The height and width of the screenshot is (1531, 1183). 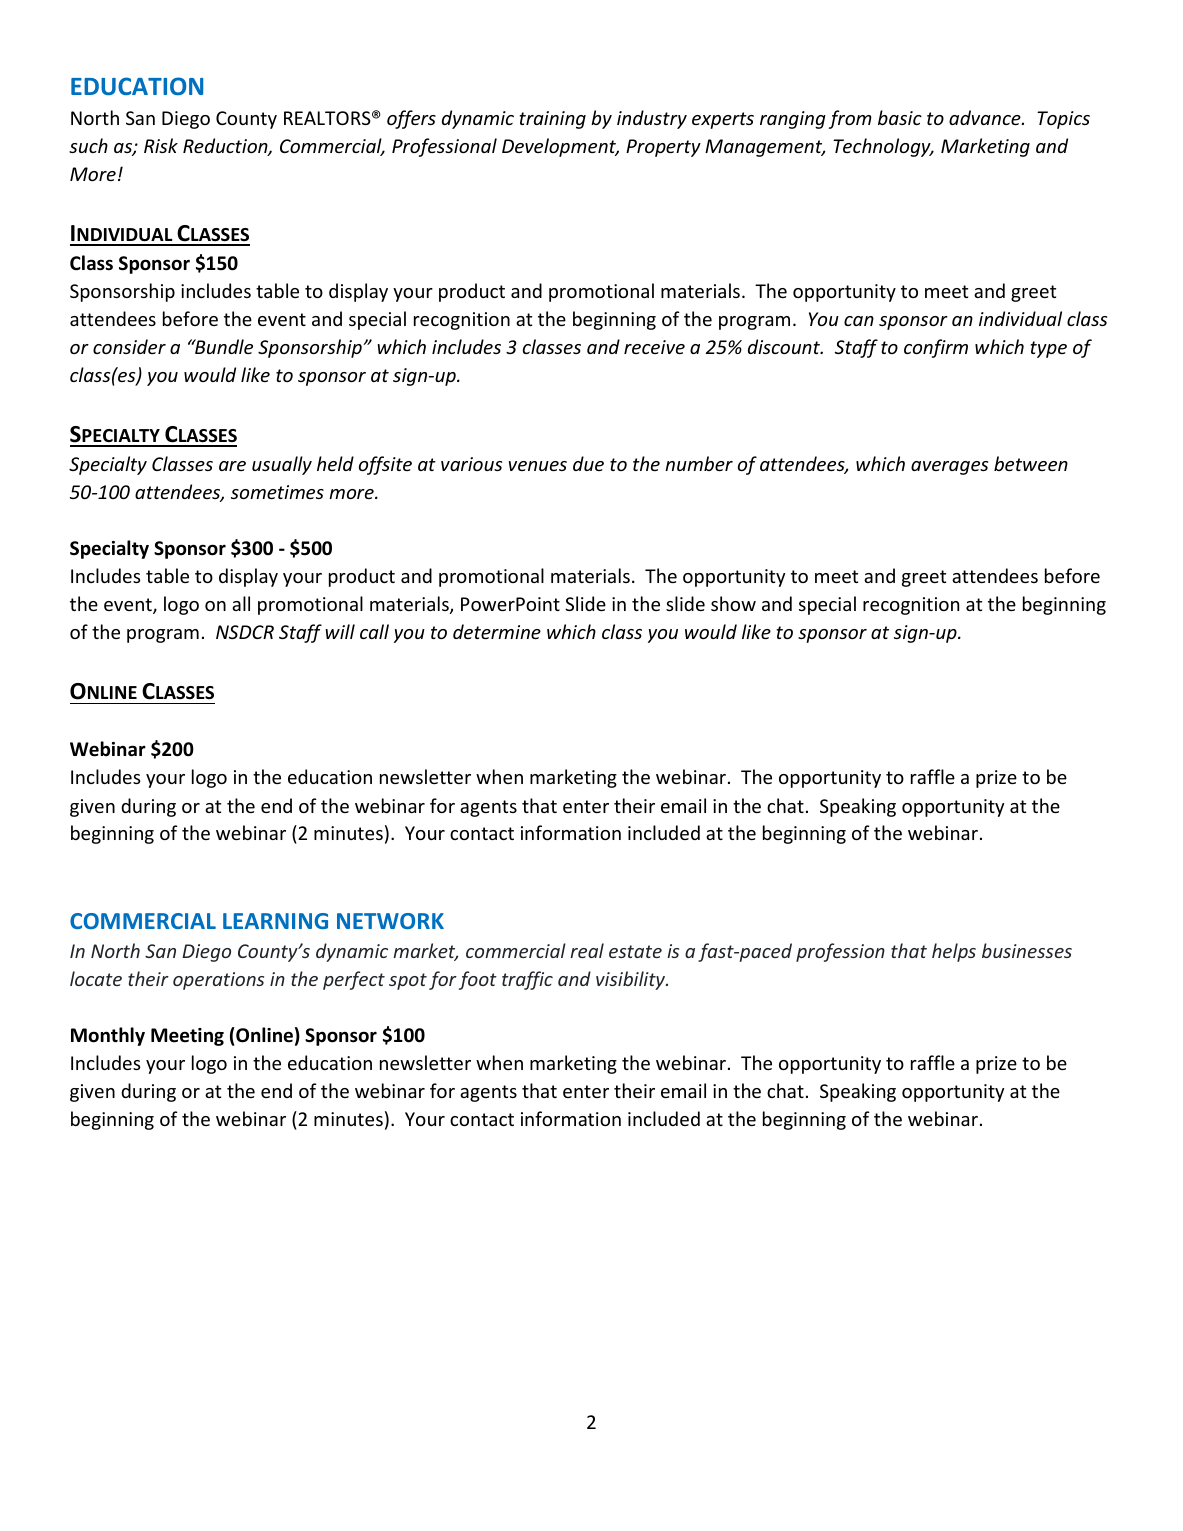 What do you see at coordinates (497, 631) in the screenshot?
I see `determine` at bounding box center [497, 631].
